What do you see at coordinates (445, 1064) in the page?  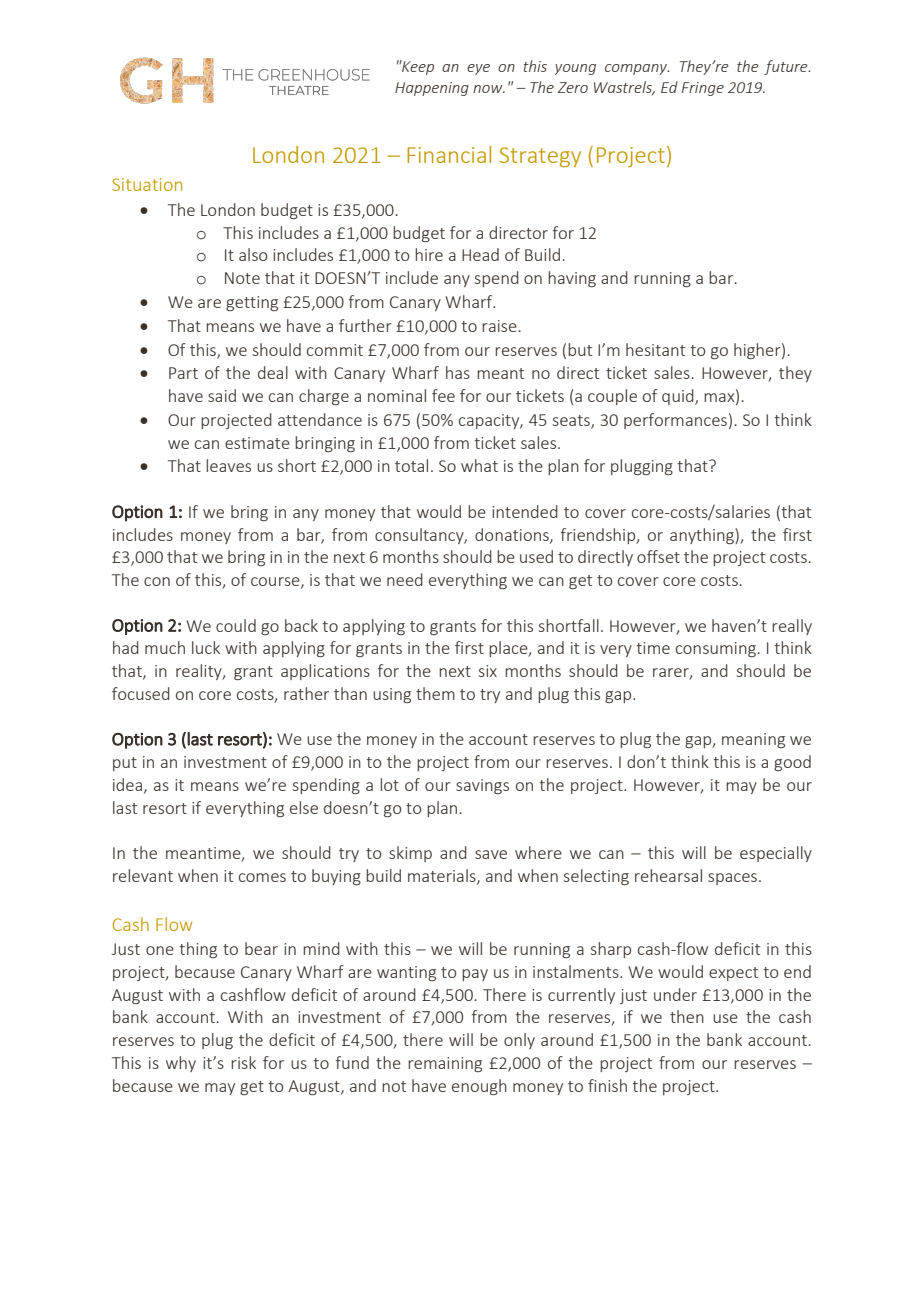 I see `remaining` at bounding box center [445, 1064].
